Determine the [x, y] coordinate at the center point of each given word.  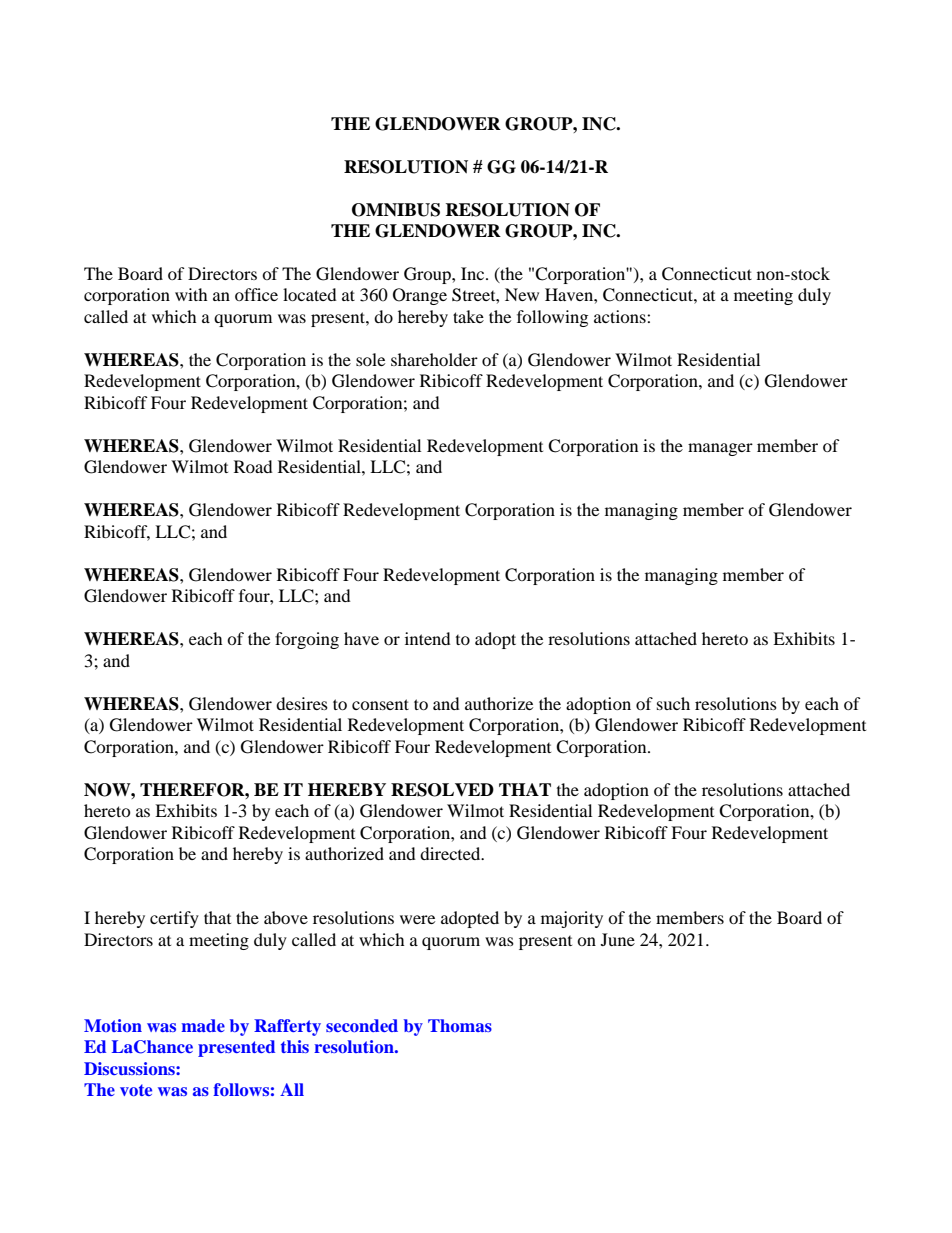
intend [428, 638]
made [203, 1025]
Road [253, 466]
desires [302, 703]
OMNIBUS [396, 210]
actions [621, 316]
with [191, 294]
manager [720, 449]
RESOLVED [442, 790]
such [673, 703]
